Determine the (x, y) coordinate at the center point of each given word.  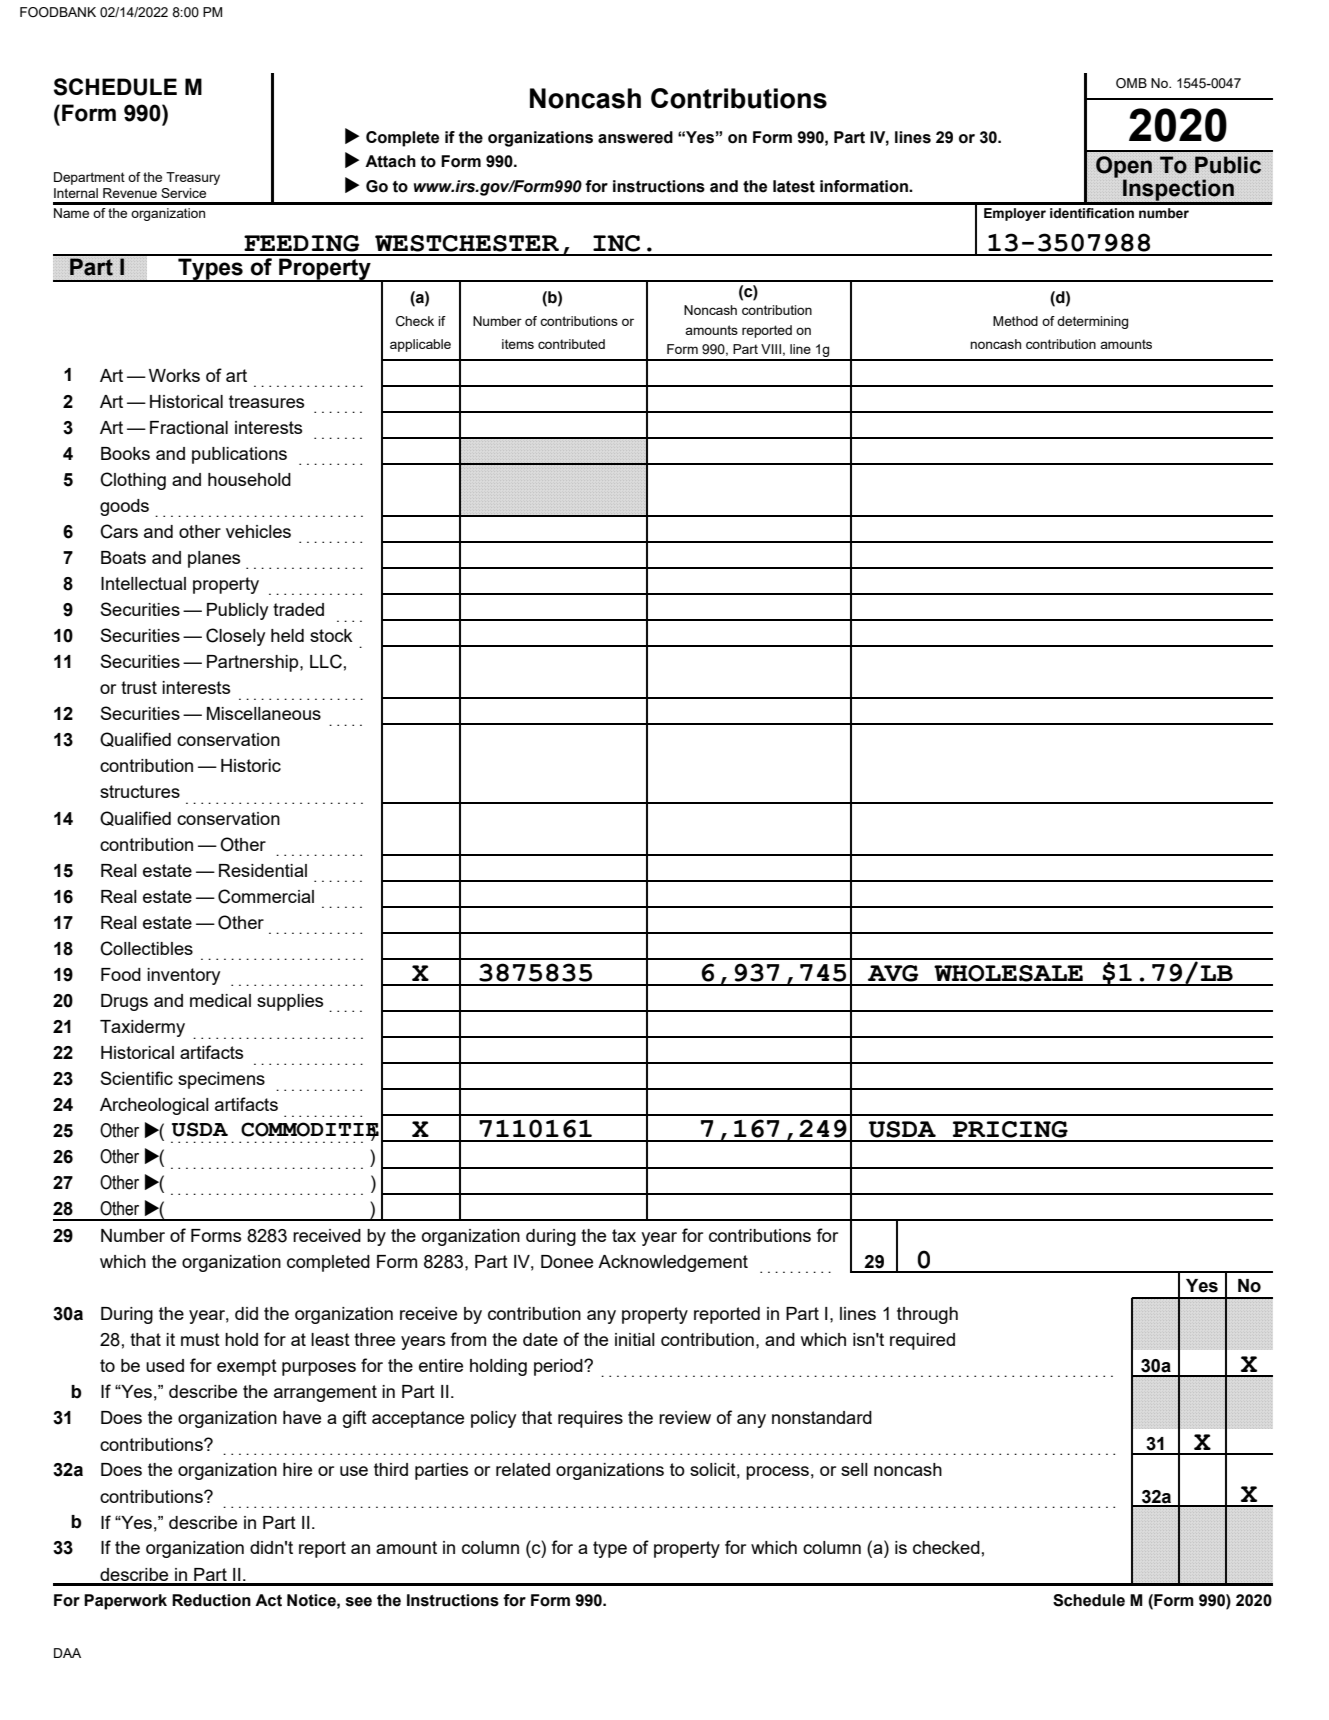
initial (635, 1339)
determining (1092, 322)
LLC (326, 661)
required (922, 1341)
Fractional (189, 427)
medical (220, 1000)
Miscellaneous (264, 713)
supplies (290, 1002)
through (927, 1315)
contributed (571, 344)
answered (635, 137)
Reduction (211, 1600)
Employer (1015, 214)
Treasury (193, 178)
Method (1015, 321)
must (200, 1339)
